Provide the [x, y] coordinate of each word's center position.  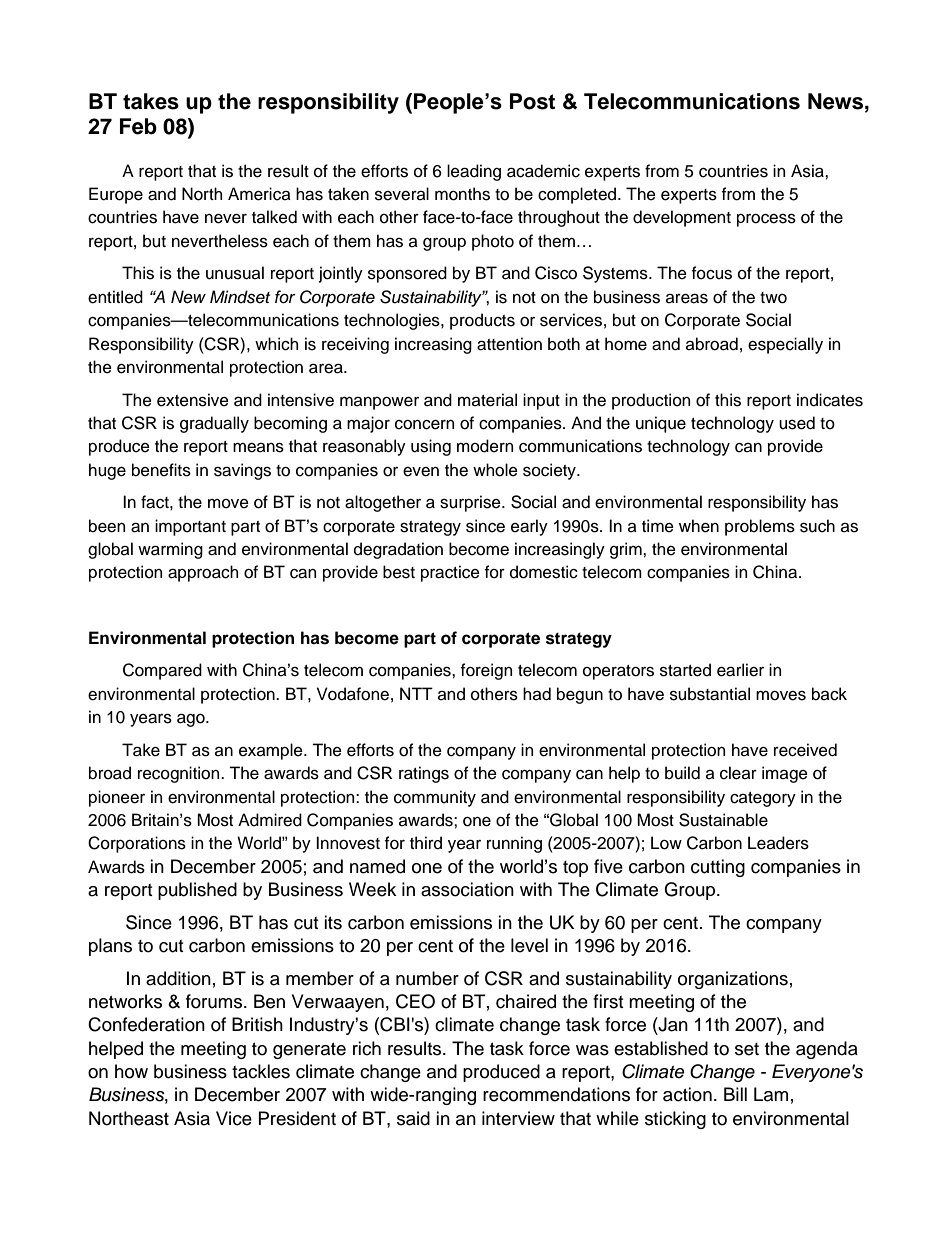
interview [518, 1118]
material [487, 400]
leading [474, 172]
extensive [193, 400]
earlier [740, 670]
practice [450, 573]
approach [203, 573]
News [837, 101]
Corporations [137, 844]
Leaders [778, 843]
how [131, 1071]
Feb [138, 126]
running [514, 844]
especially [785, 345]
